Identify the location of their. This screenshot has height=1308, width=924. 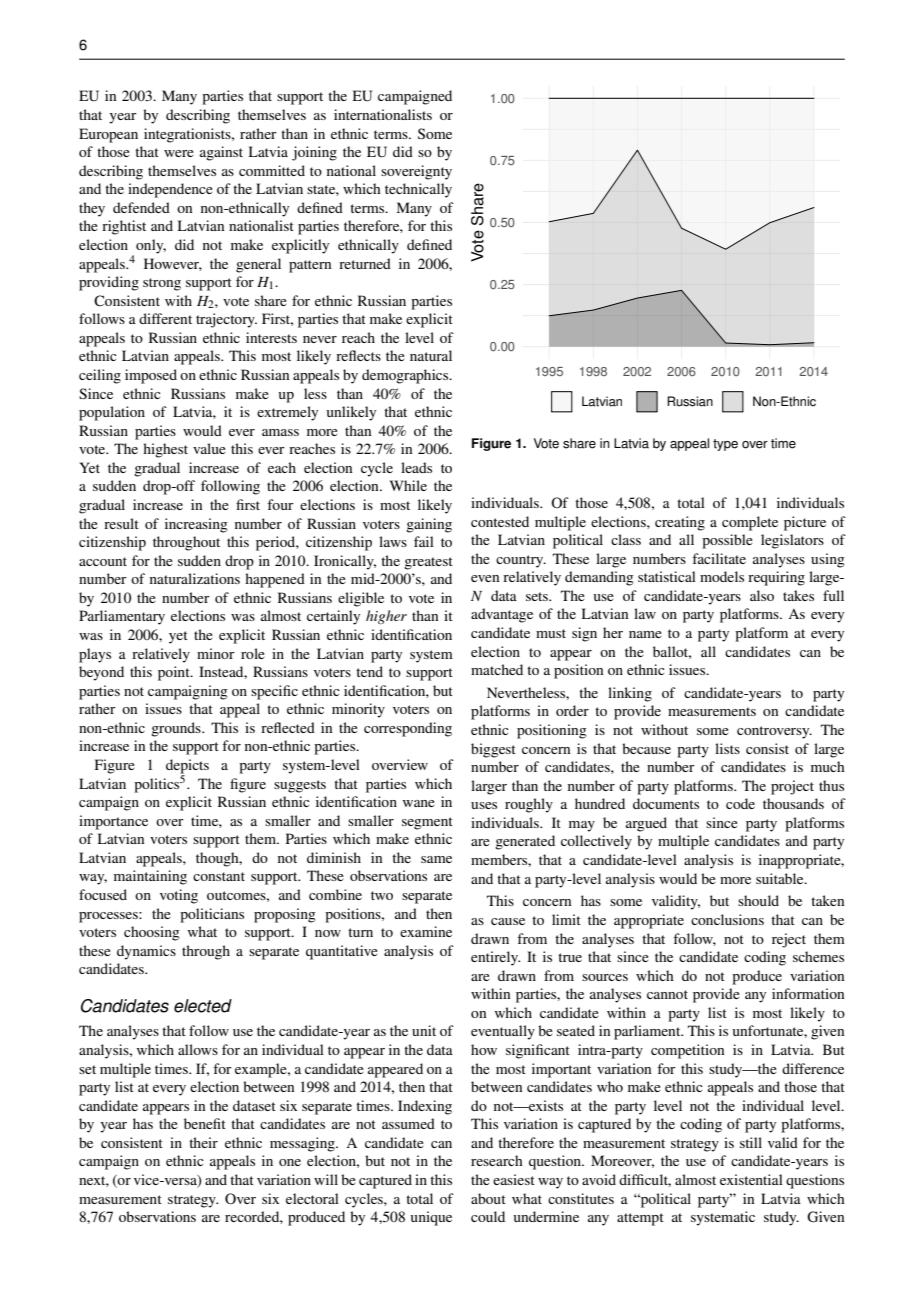
(203, 1142).
